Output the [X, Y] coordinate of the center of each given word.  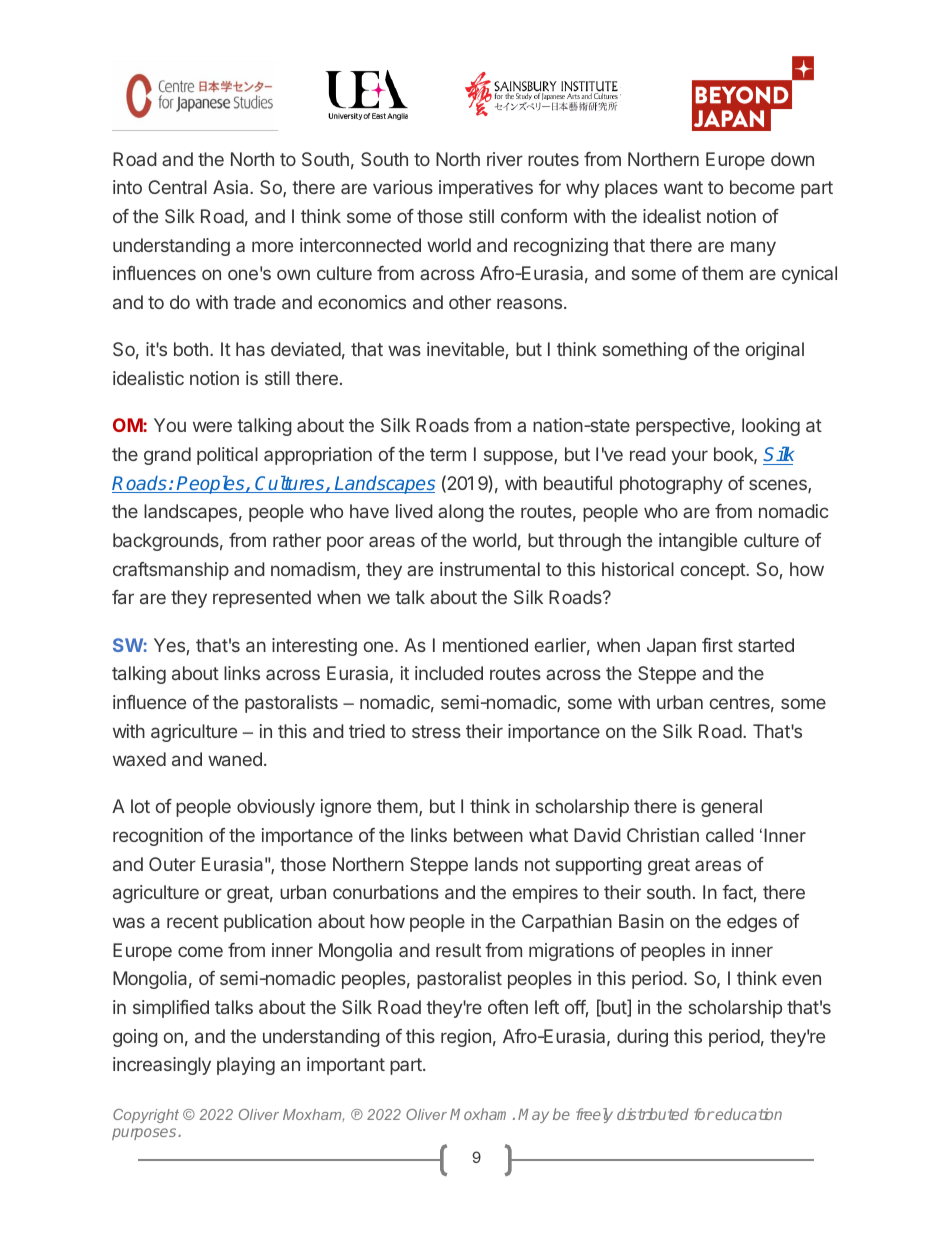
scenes [779, 486]
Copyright [146, 1116]
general [731, 808]
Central [177, 187]
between [488, 835]
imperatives [486, 189]
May [533, 1116]
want [683, 187]
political [227, 456]
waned [235, 759]
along [461, 513]
